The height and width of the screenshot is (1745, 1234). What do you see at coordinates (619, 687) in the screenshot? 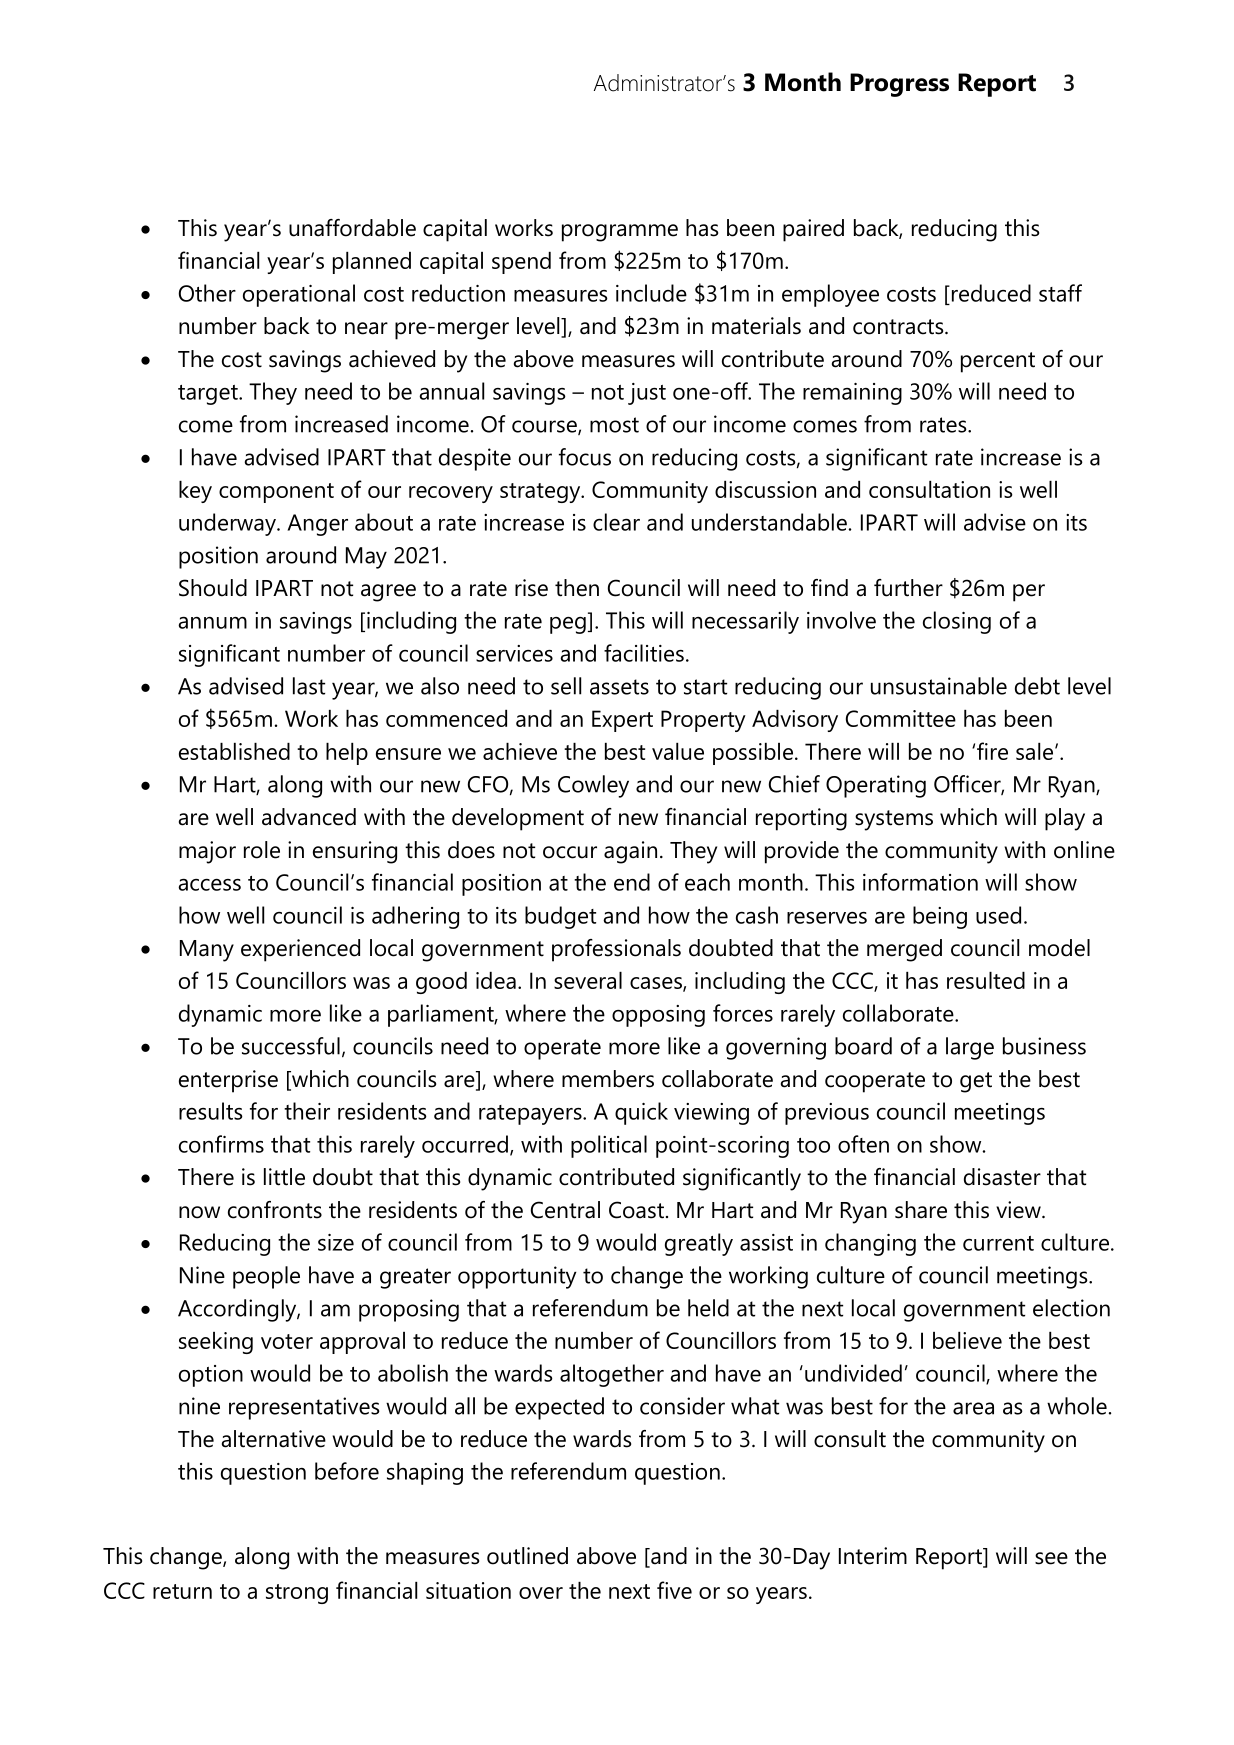
I see `assets` at bounding box center [619, 687].
